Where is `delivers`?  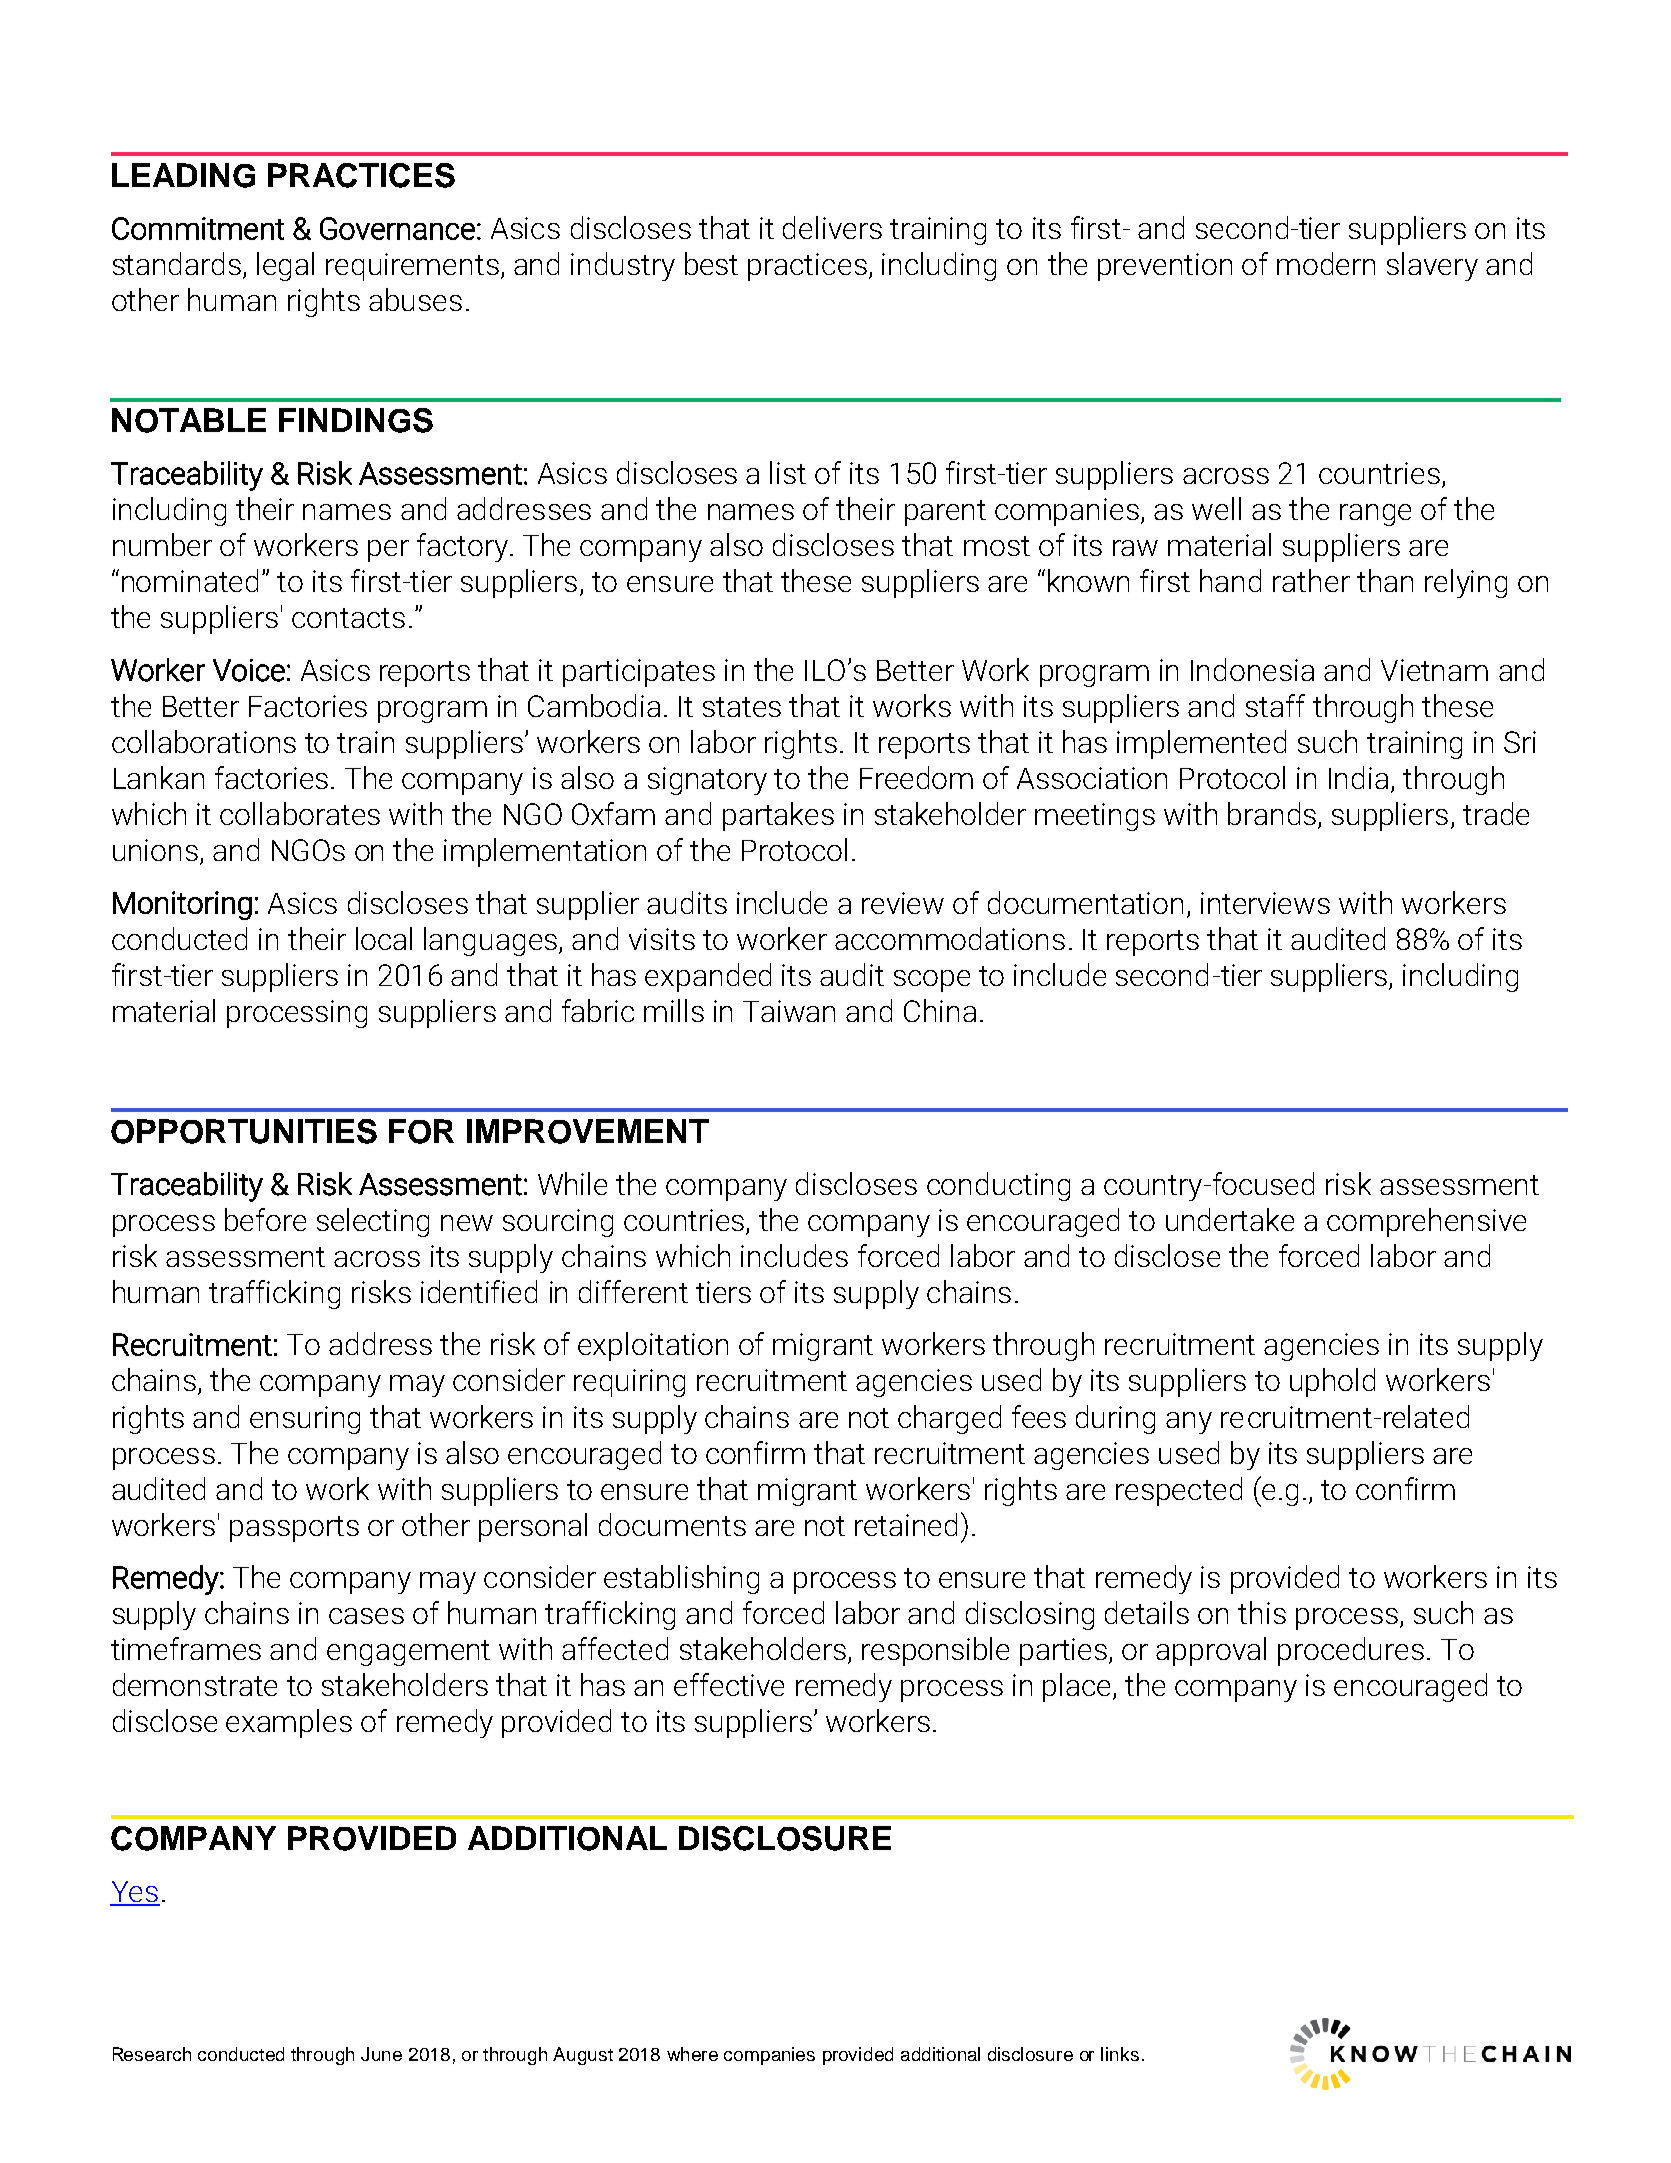 delivers is located at coordinates (832, 227).
